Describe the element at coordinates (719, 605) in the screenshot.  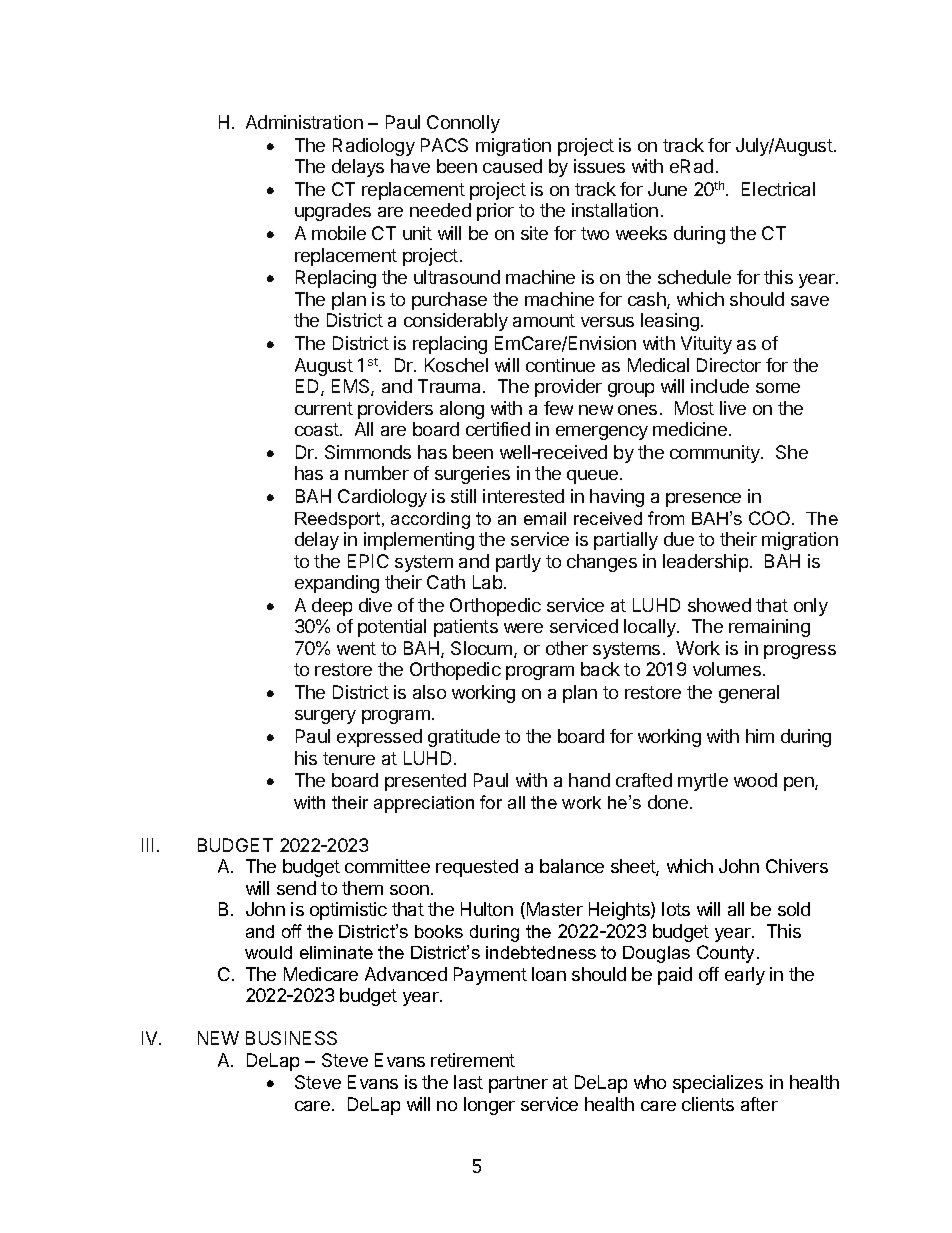
I see `showed` at that location.
